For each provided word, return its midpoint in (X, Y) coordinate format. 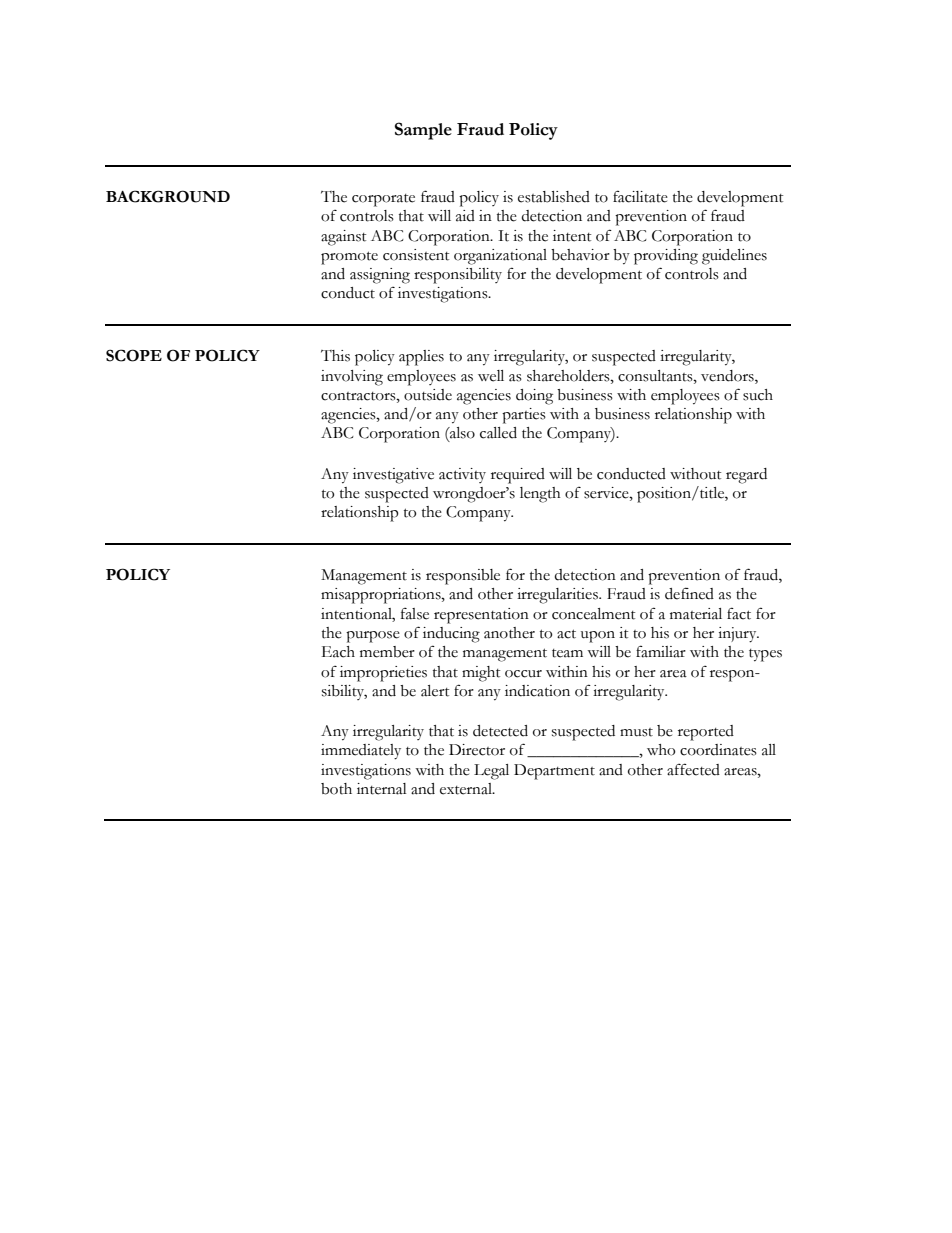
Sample (423, 131)
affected (693, 769)
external (467, 789)
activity (462, 475)
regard (746, 476)
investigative (393, 476)
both (336, 789)
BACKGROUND (168, 196)
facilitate (640, 196)
